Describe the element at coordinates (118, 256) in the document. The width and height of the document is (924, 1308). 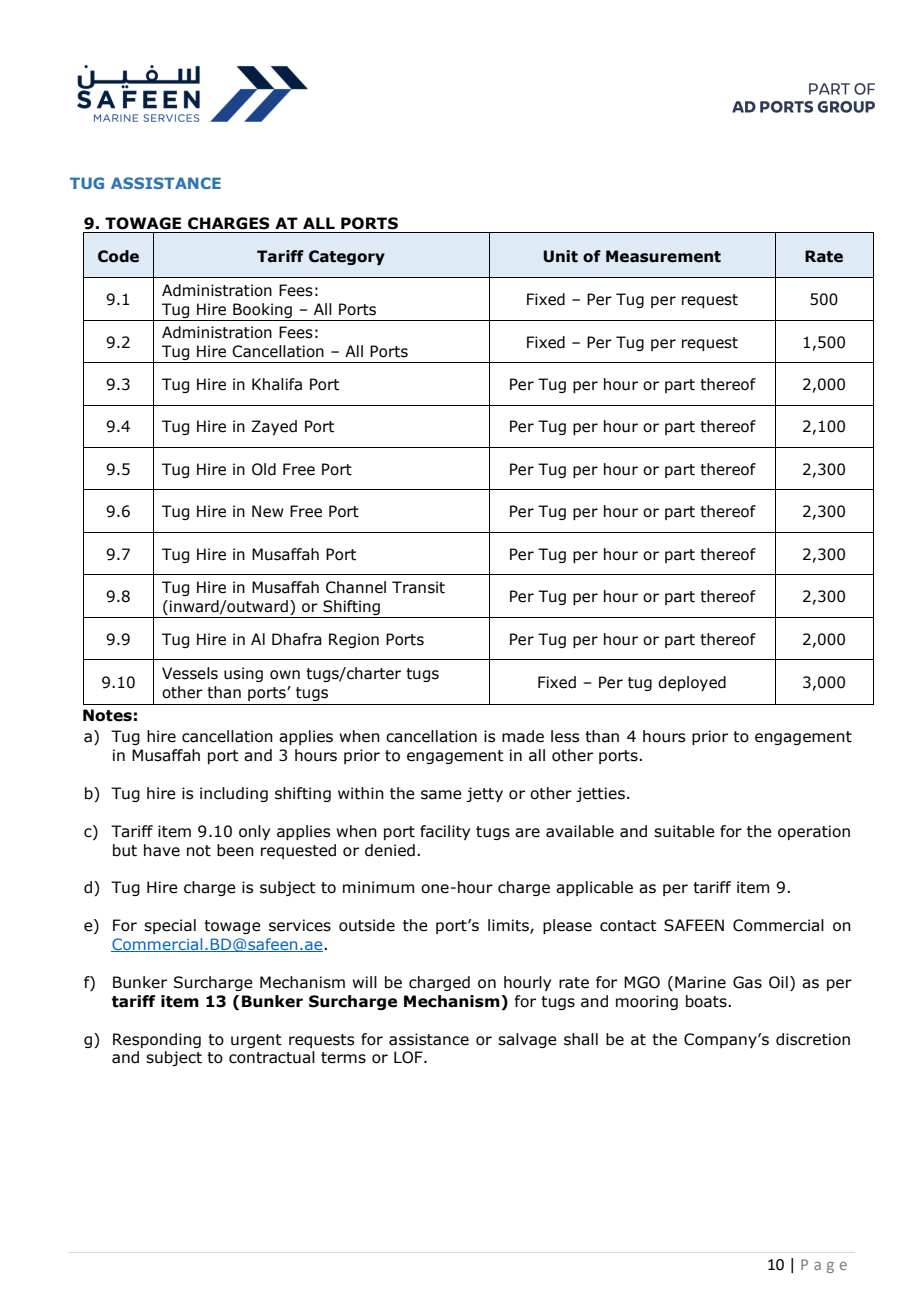
I see `Code` at that location.
